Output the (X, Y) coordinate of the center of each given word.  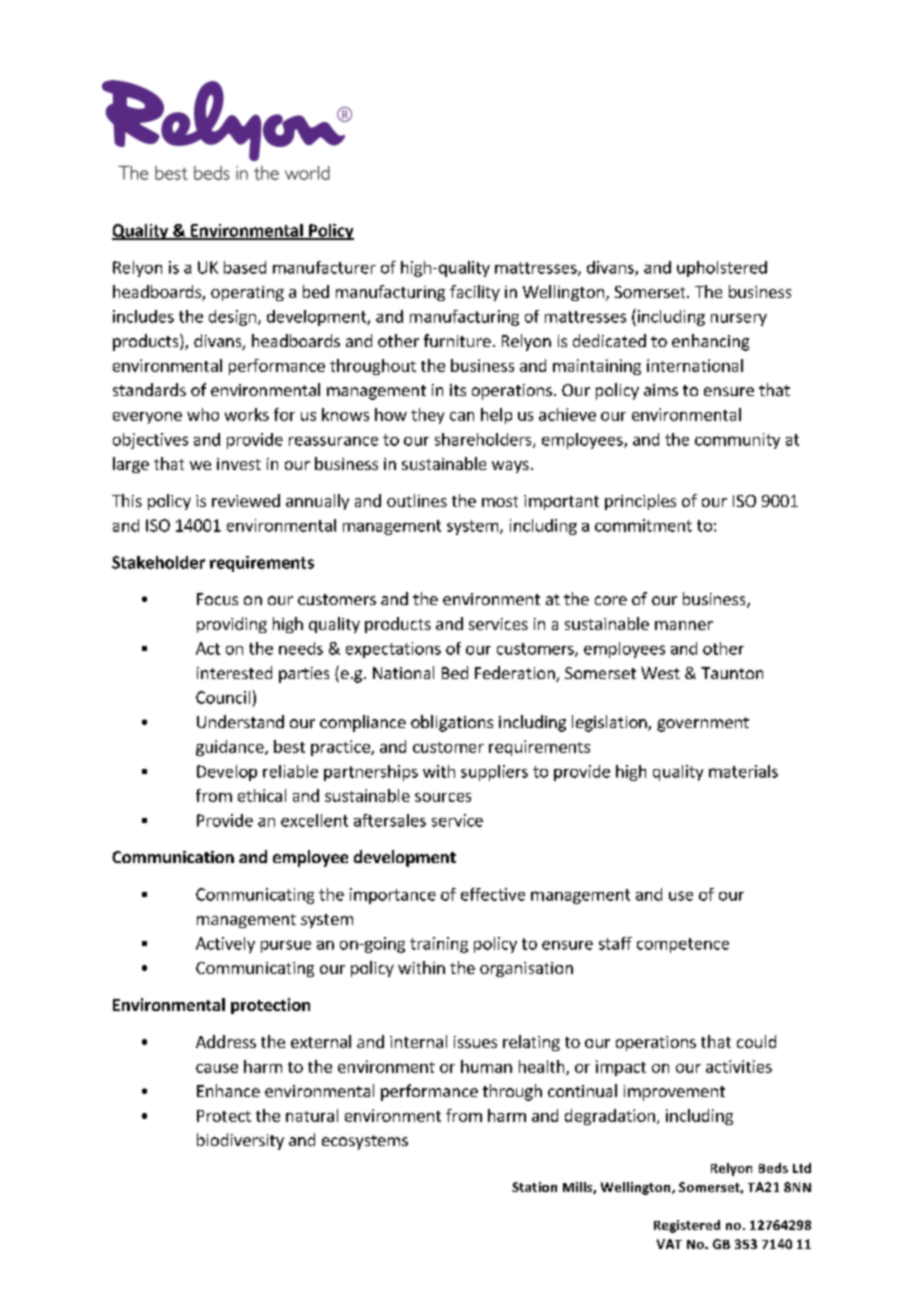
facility (475, 293)
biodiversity (240, 1141)
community (737, 441)
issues (475, 1042)
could (756, 1041)
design (232, 318)
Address (226, 1041)
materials (743, 771)
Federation (516, 674)
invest (239, 464)
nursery (739, 319)
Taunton (732, 673)
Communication (173, 857)
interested (234, 672)
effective (493, 894)
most (500, 501)
